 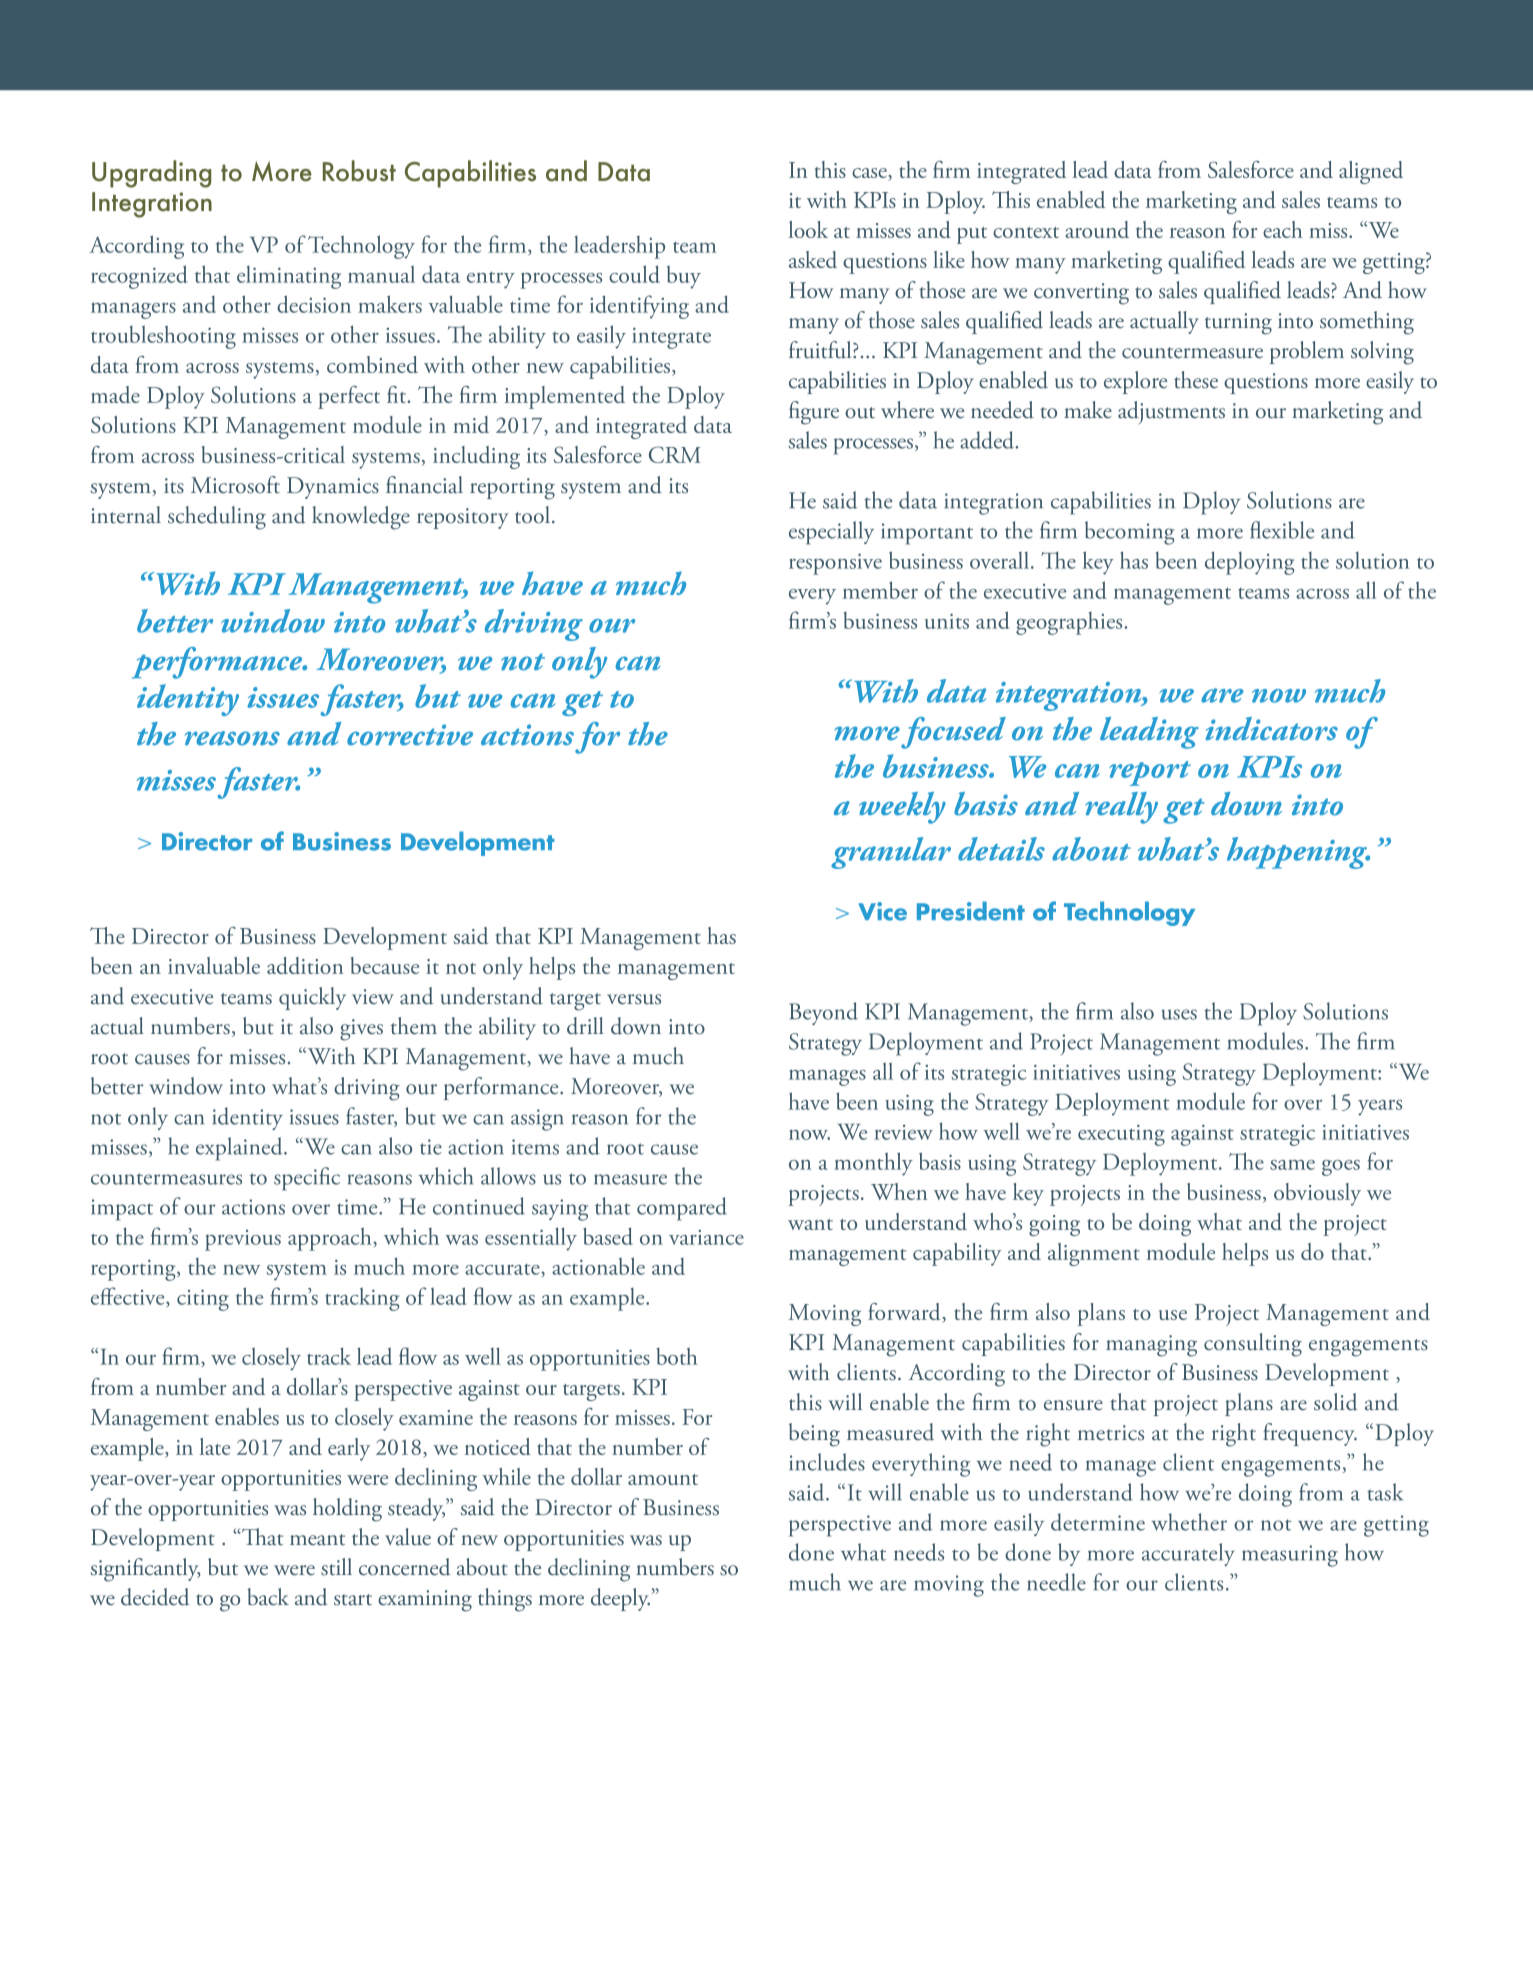 What do you see at coordinates (808, 229) in the screenshot?
I see `look` at bounding box center [808, 229].
